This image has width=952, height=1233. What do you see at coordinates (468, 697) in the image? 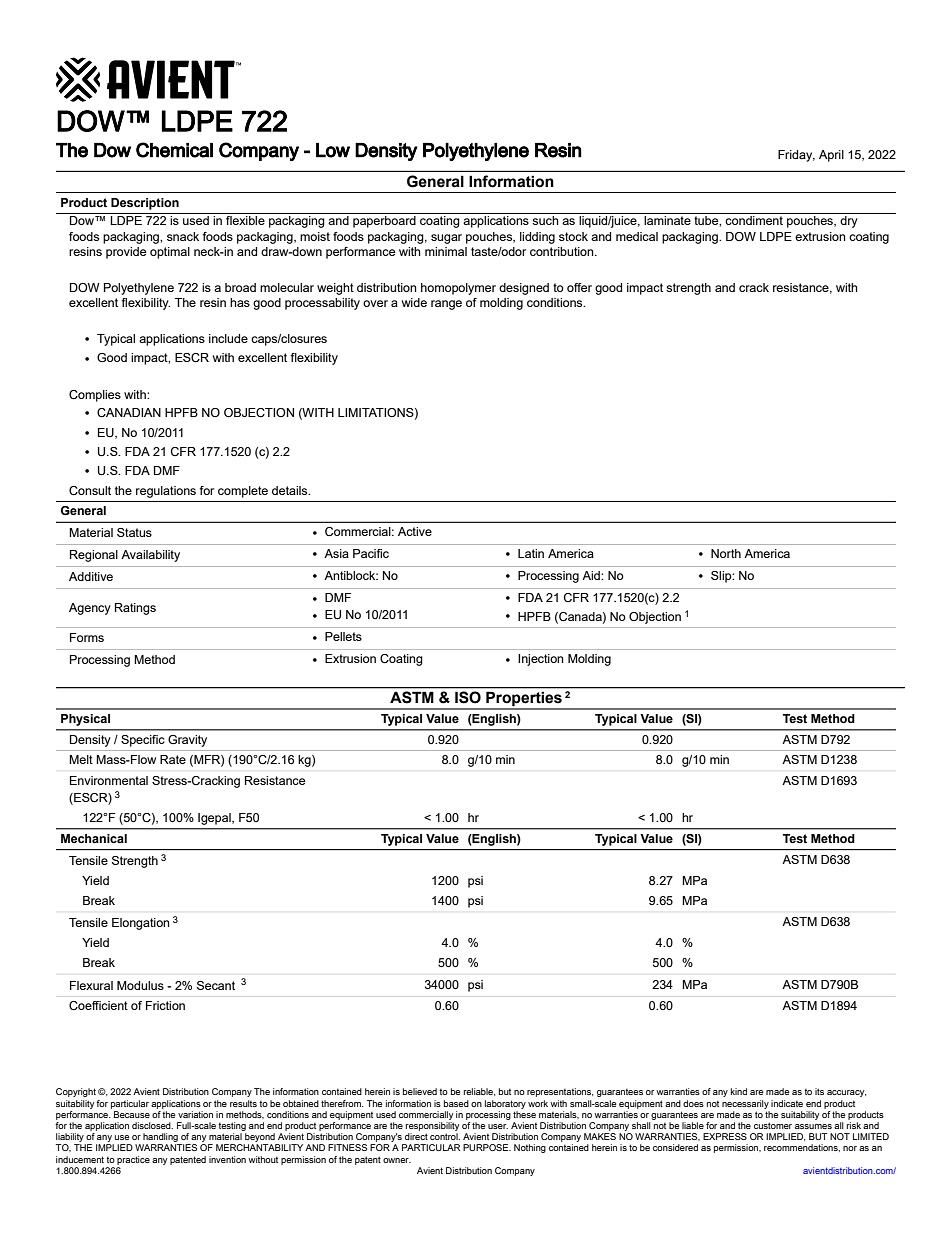
I see `ISO` at bounding box center [468, 697].
